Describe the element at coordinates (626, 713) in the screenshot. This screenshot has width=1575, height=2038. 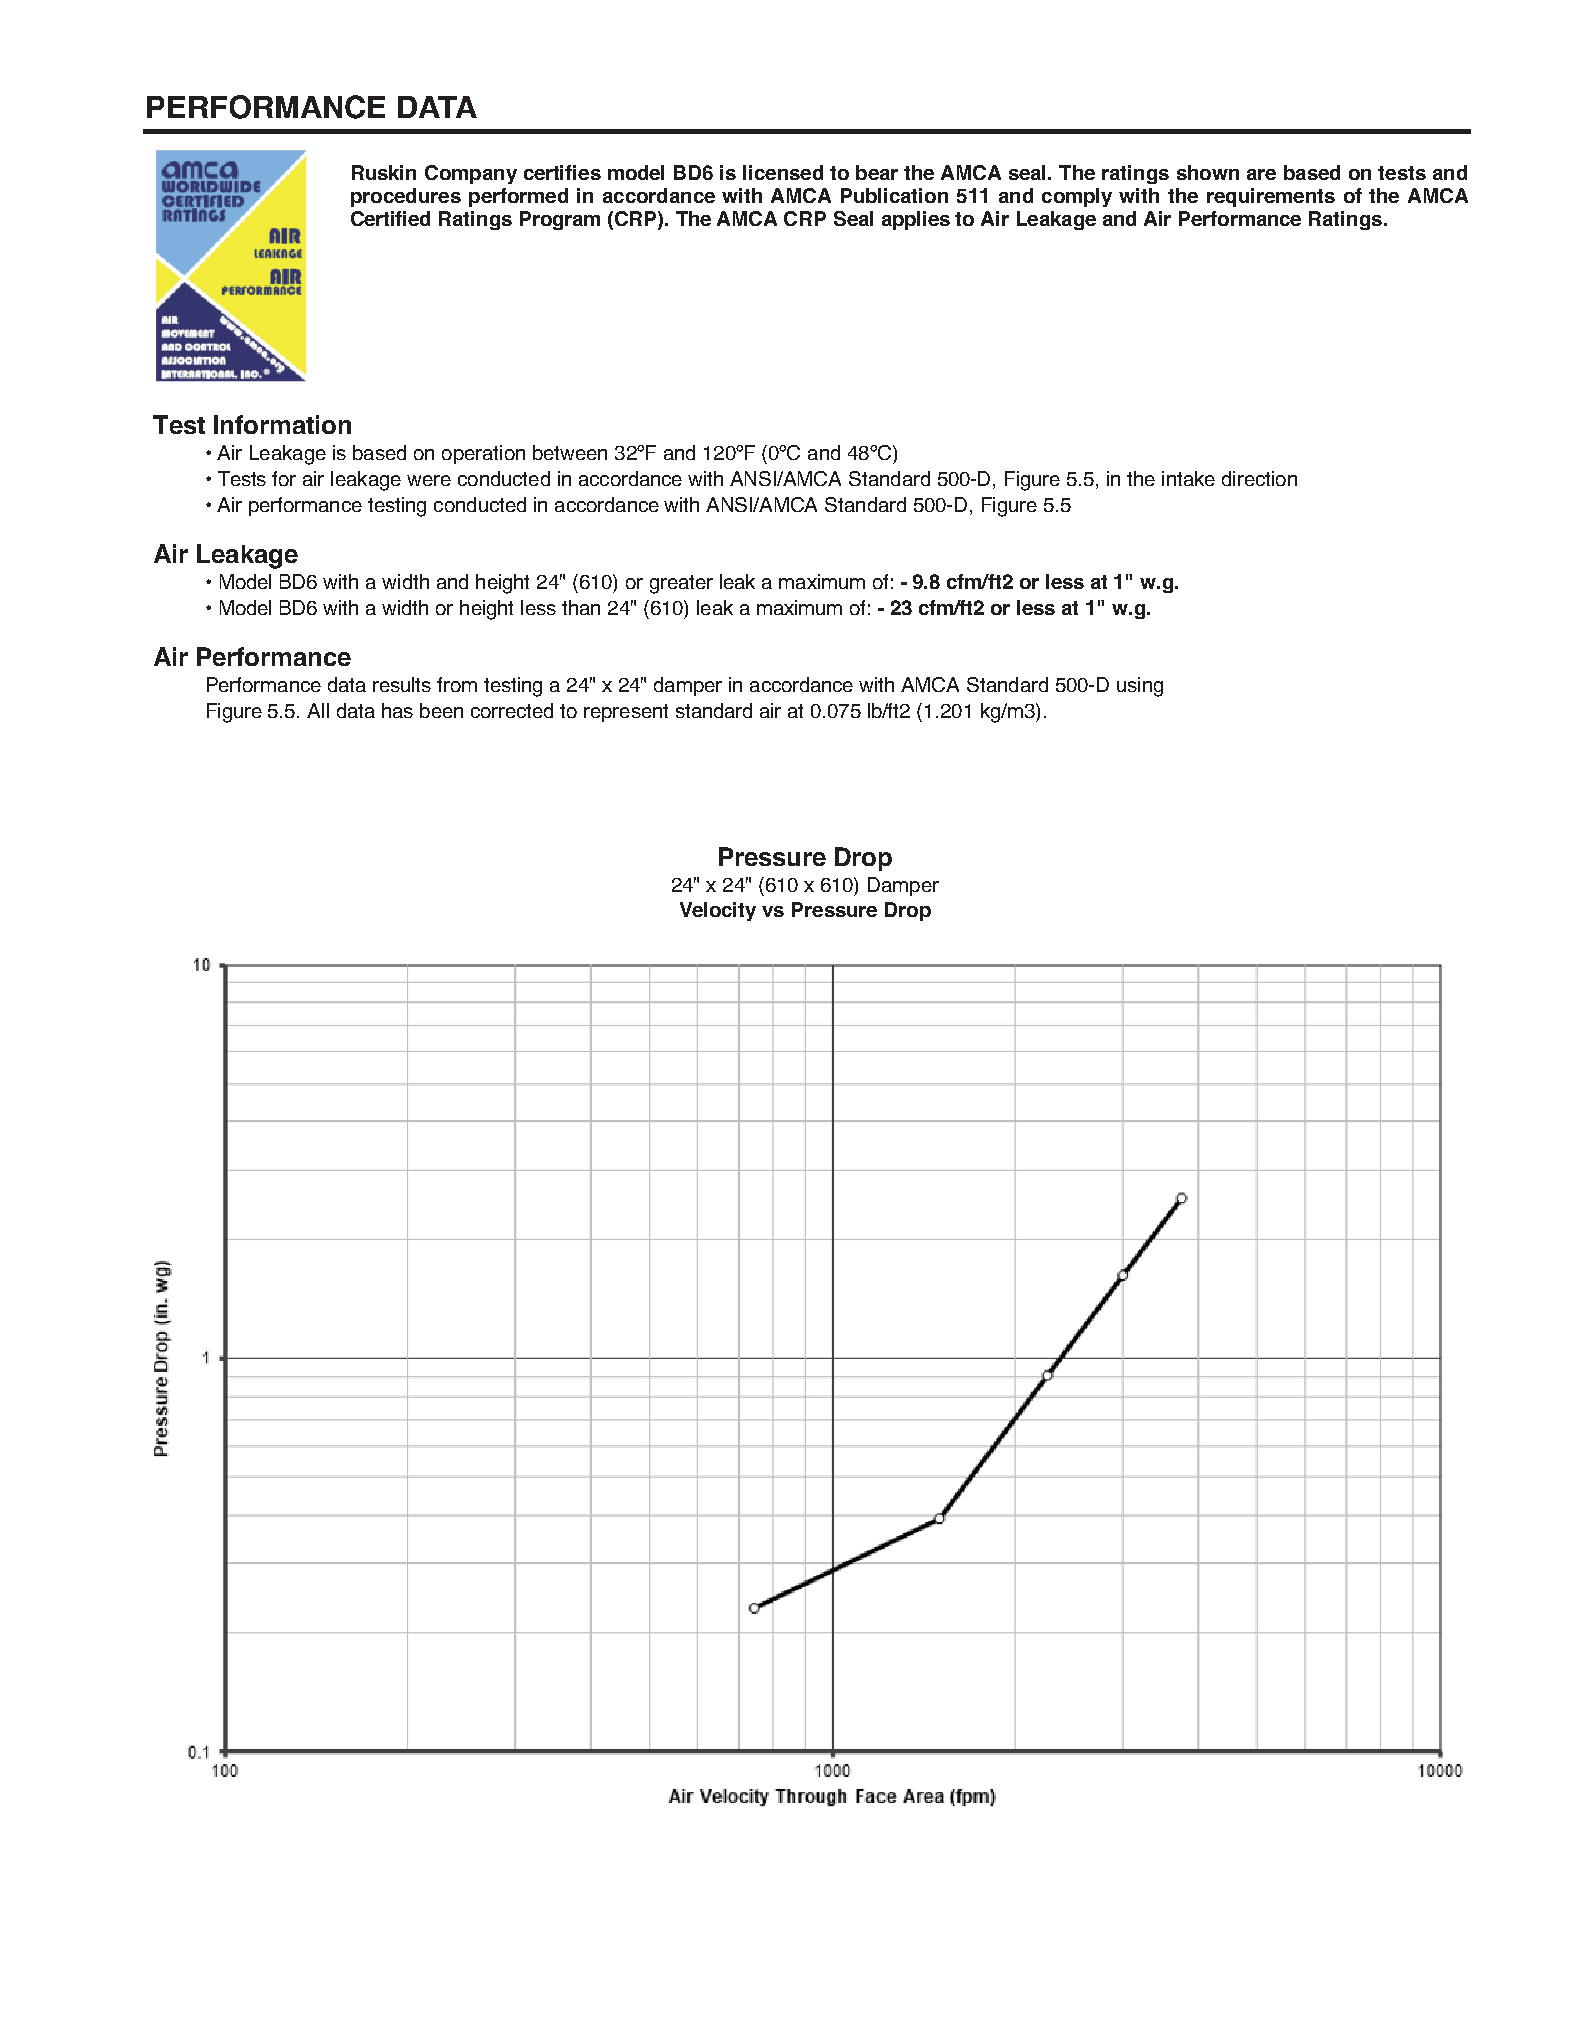
I see `represent` at that location.
